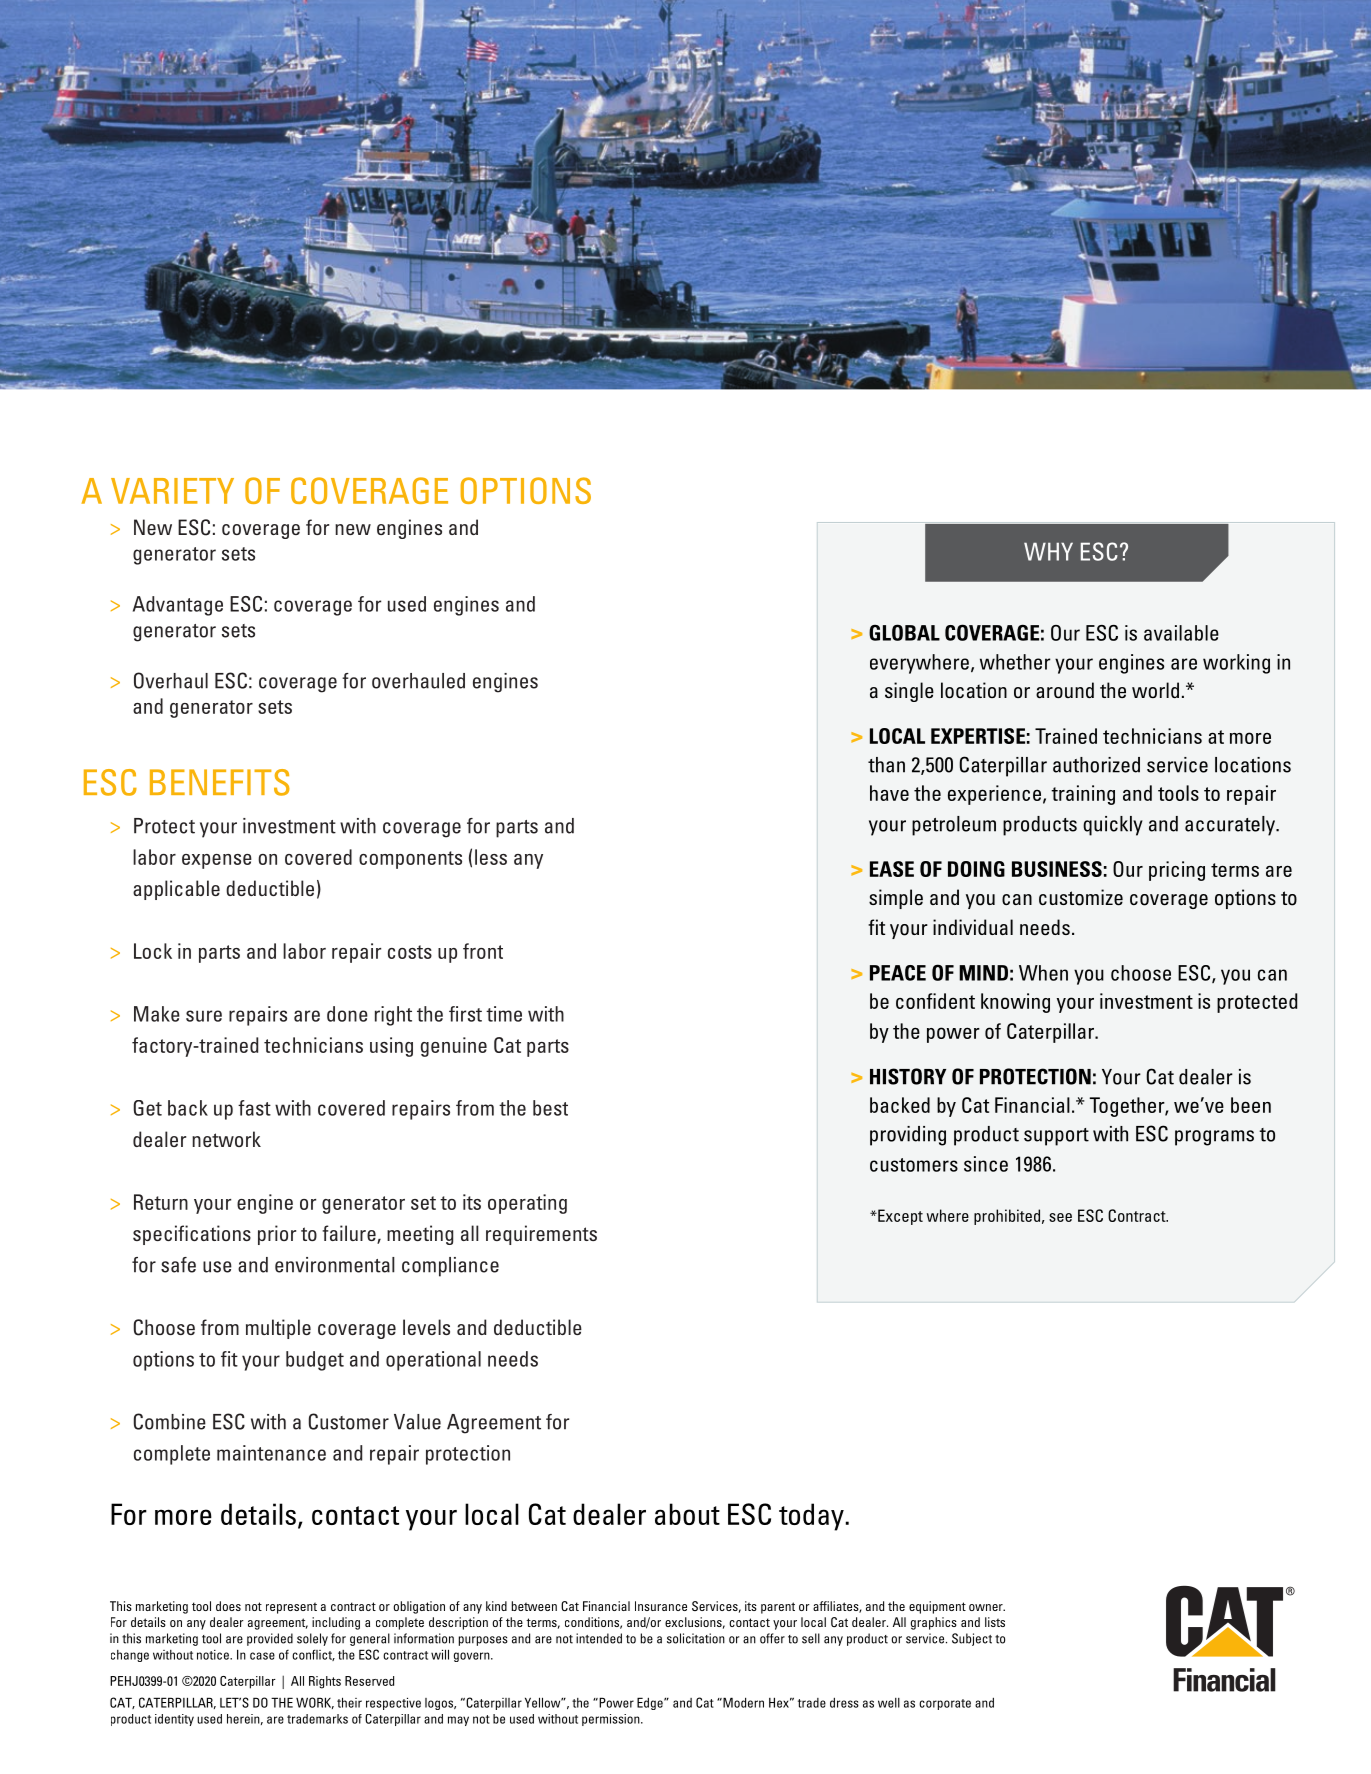 The width and height of the image is (1371, 1774). Describe the element at coordinates (972, 1639) in the image. I see `Subject` at that location.
